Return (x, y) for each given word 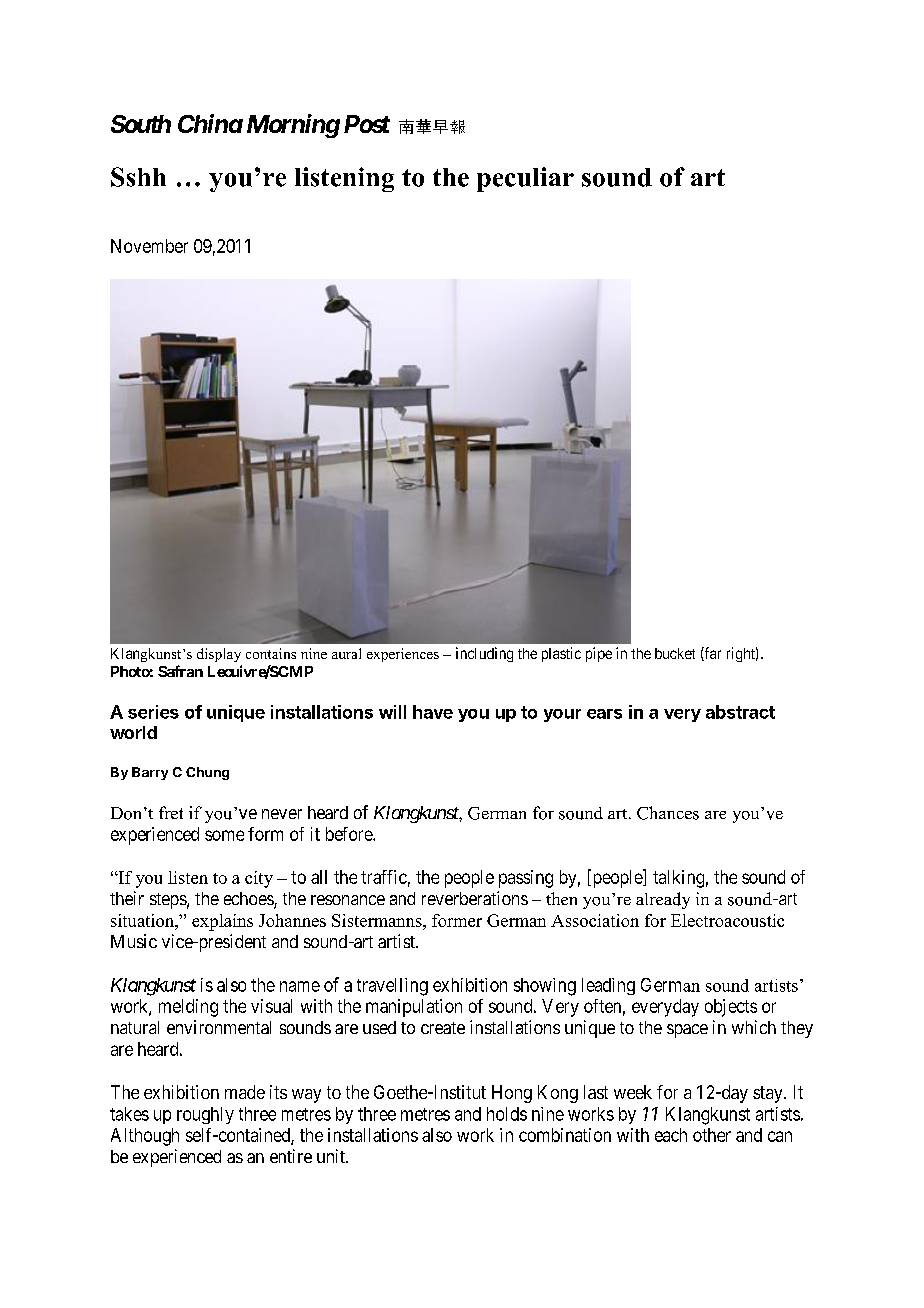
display (219, 655)
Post (367, 124)
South (141, 124)
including (484, 654)
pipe (599, 654)
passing (526, 879)
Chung (207, 773)
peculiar (525, 179)
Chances (668, 813)
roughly (205, 1115)
